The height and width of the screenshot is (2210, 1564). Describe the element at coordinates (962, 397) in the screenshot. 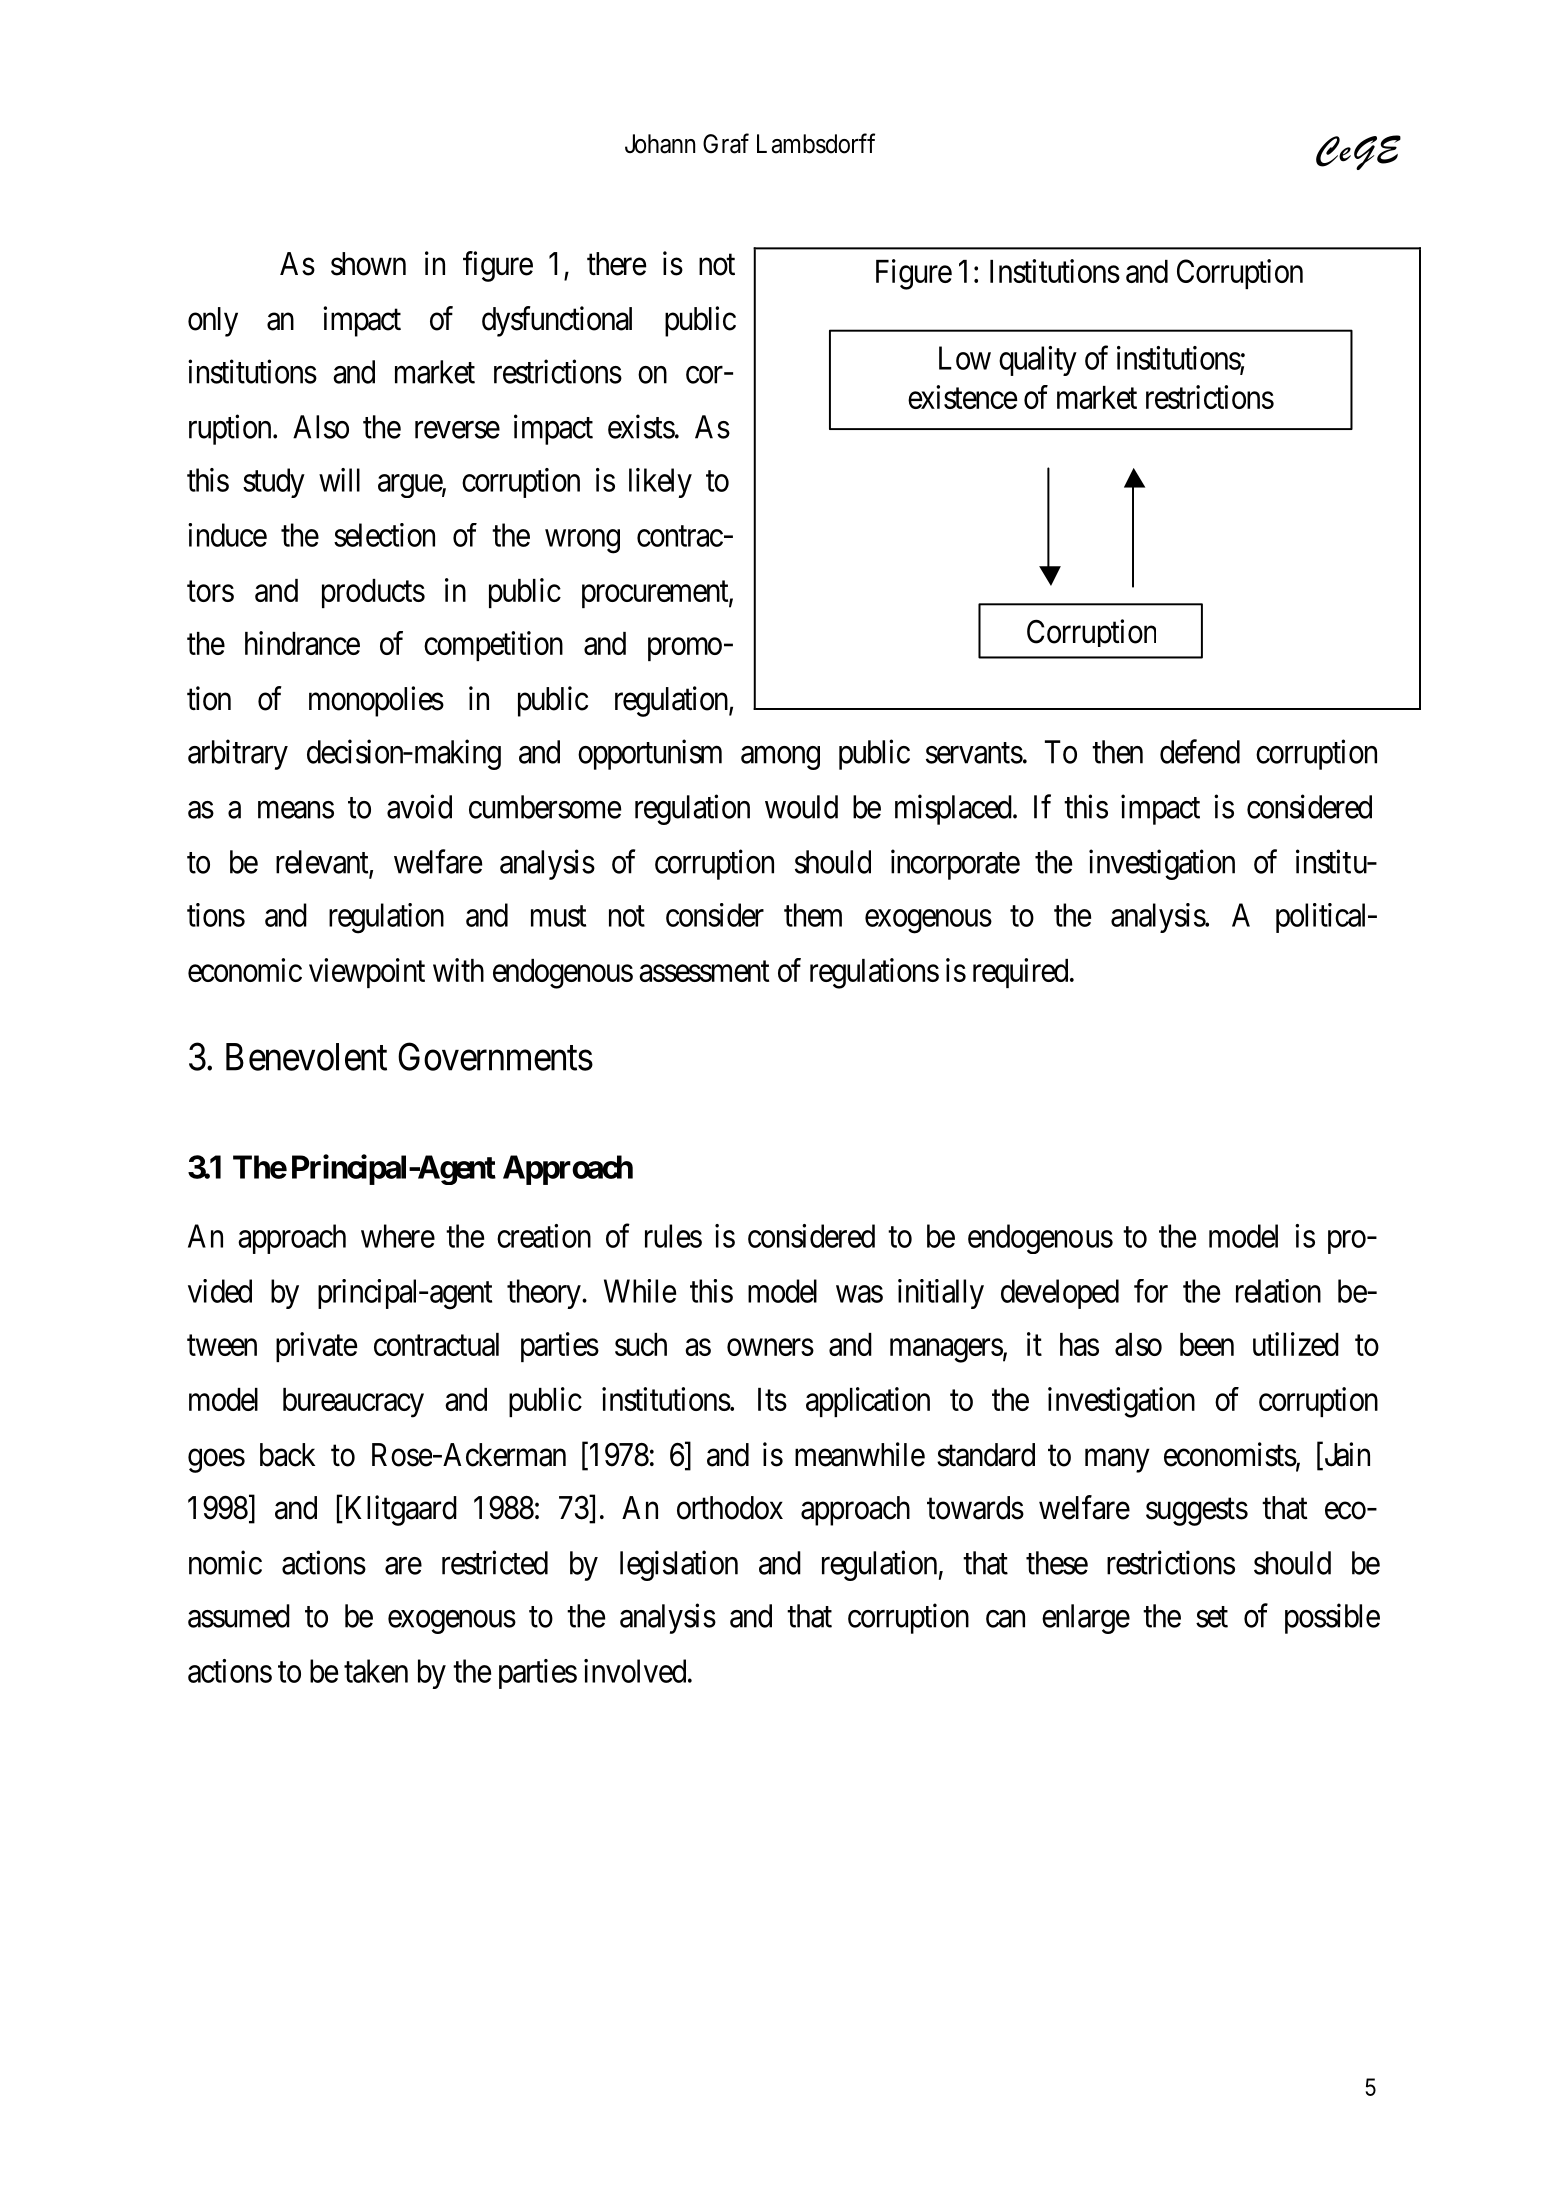

I see `existence` at that location.
